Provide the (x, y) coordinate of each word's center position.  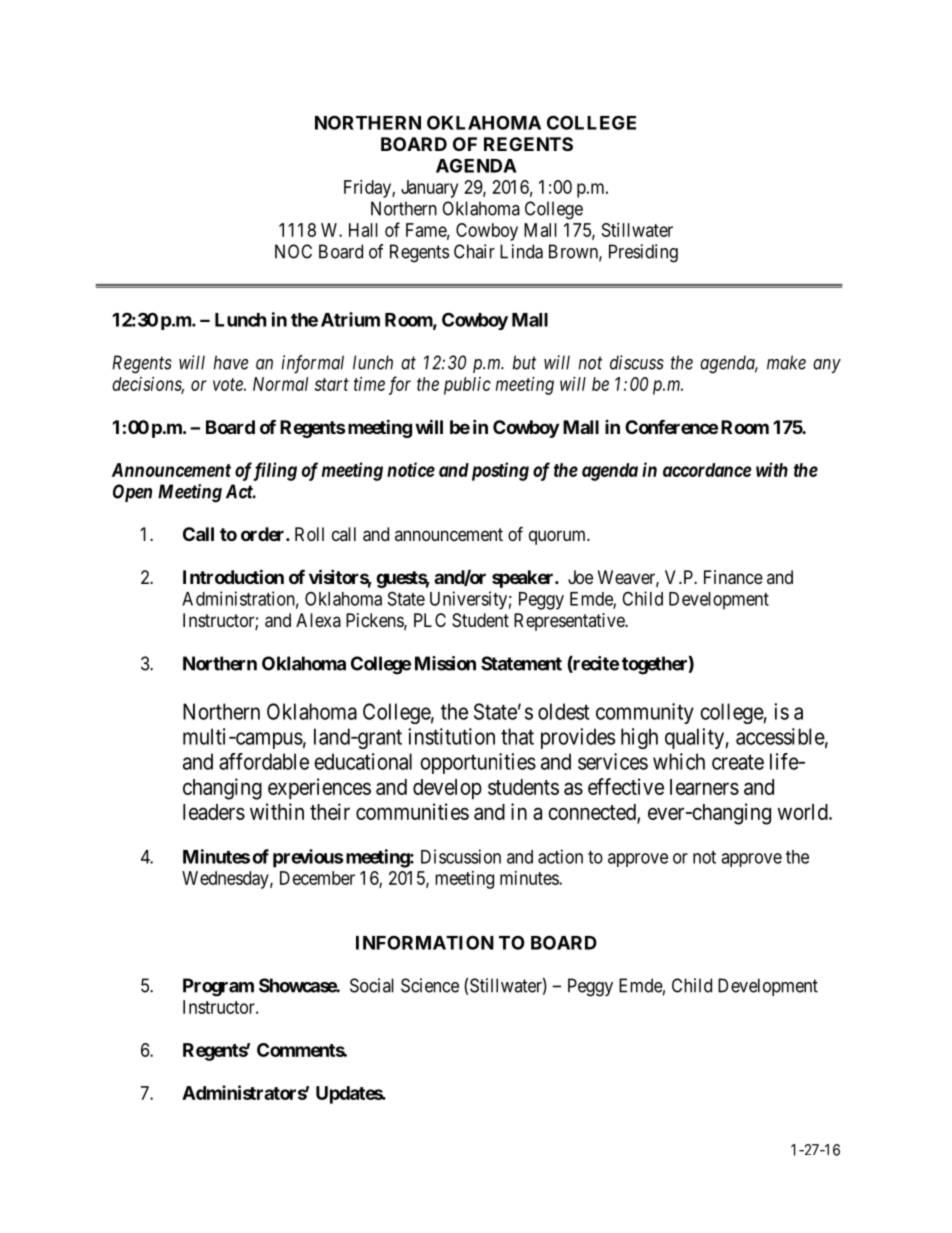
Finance (733, 577)
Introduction (233, 576)
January (429, 189)
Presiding (643, 253)
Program (218, 987)
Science (430, 985)
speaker (524, 579)
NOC (293, 251)
